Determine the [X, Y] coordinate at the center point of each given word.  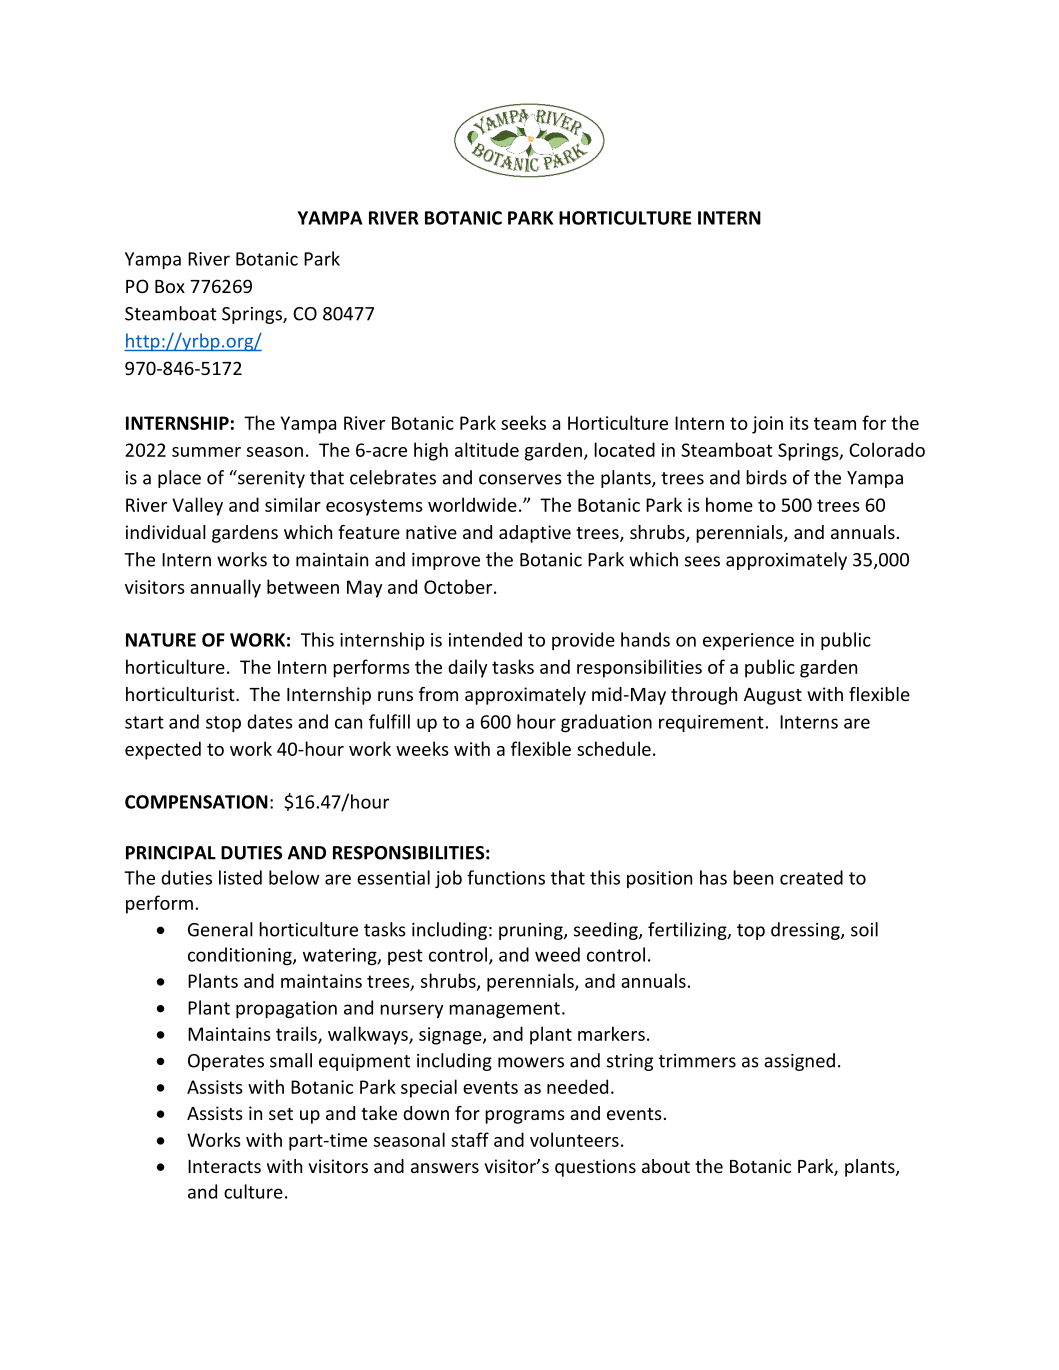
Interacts [224, 1166]
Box [170, 286]
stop [223, 724]
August [773, 696]
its [799, 423]
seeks [523, 422]
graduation [606, 723]
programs [525, 1117]
